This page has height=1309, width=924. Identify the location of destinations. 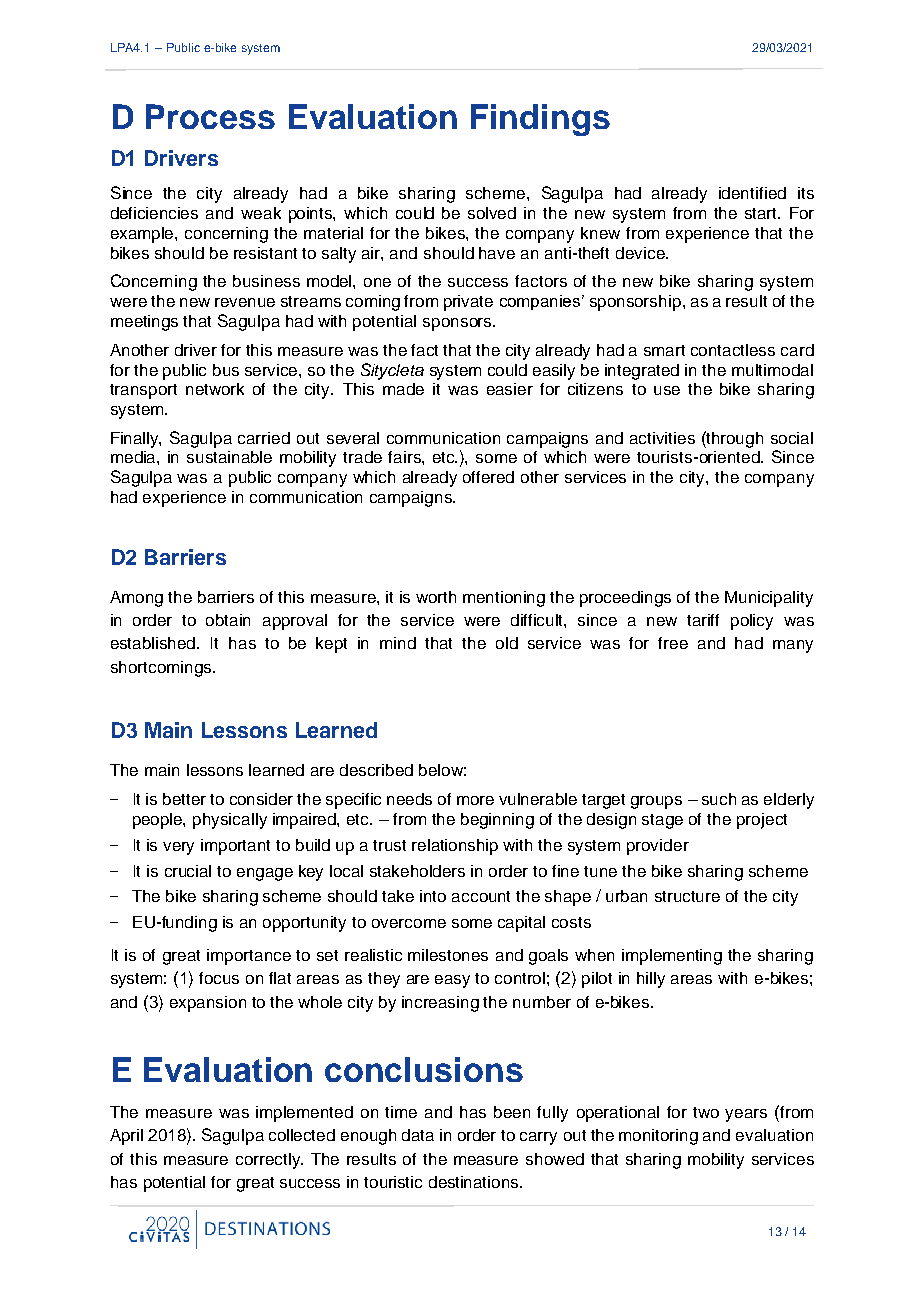
(475, 1182).
